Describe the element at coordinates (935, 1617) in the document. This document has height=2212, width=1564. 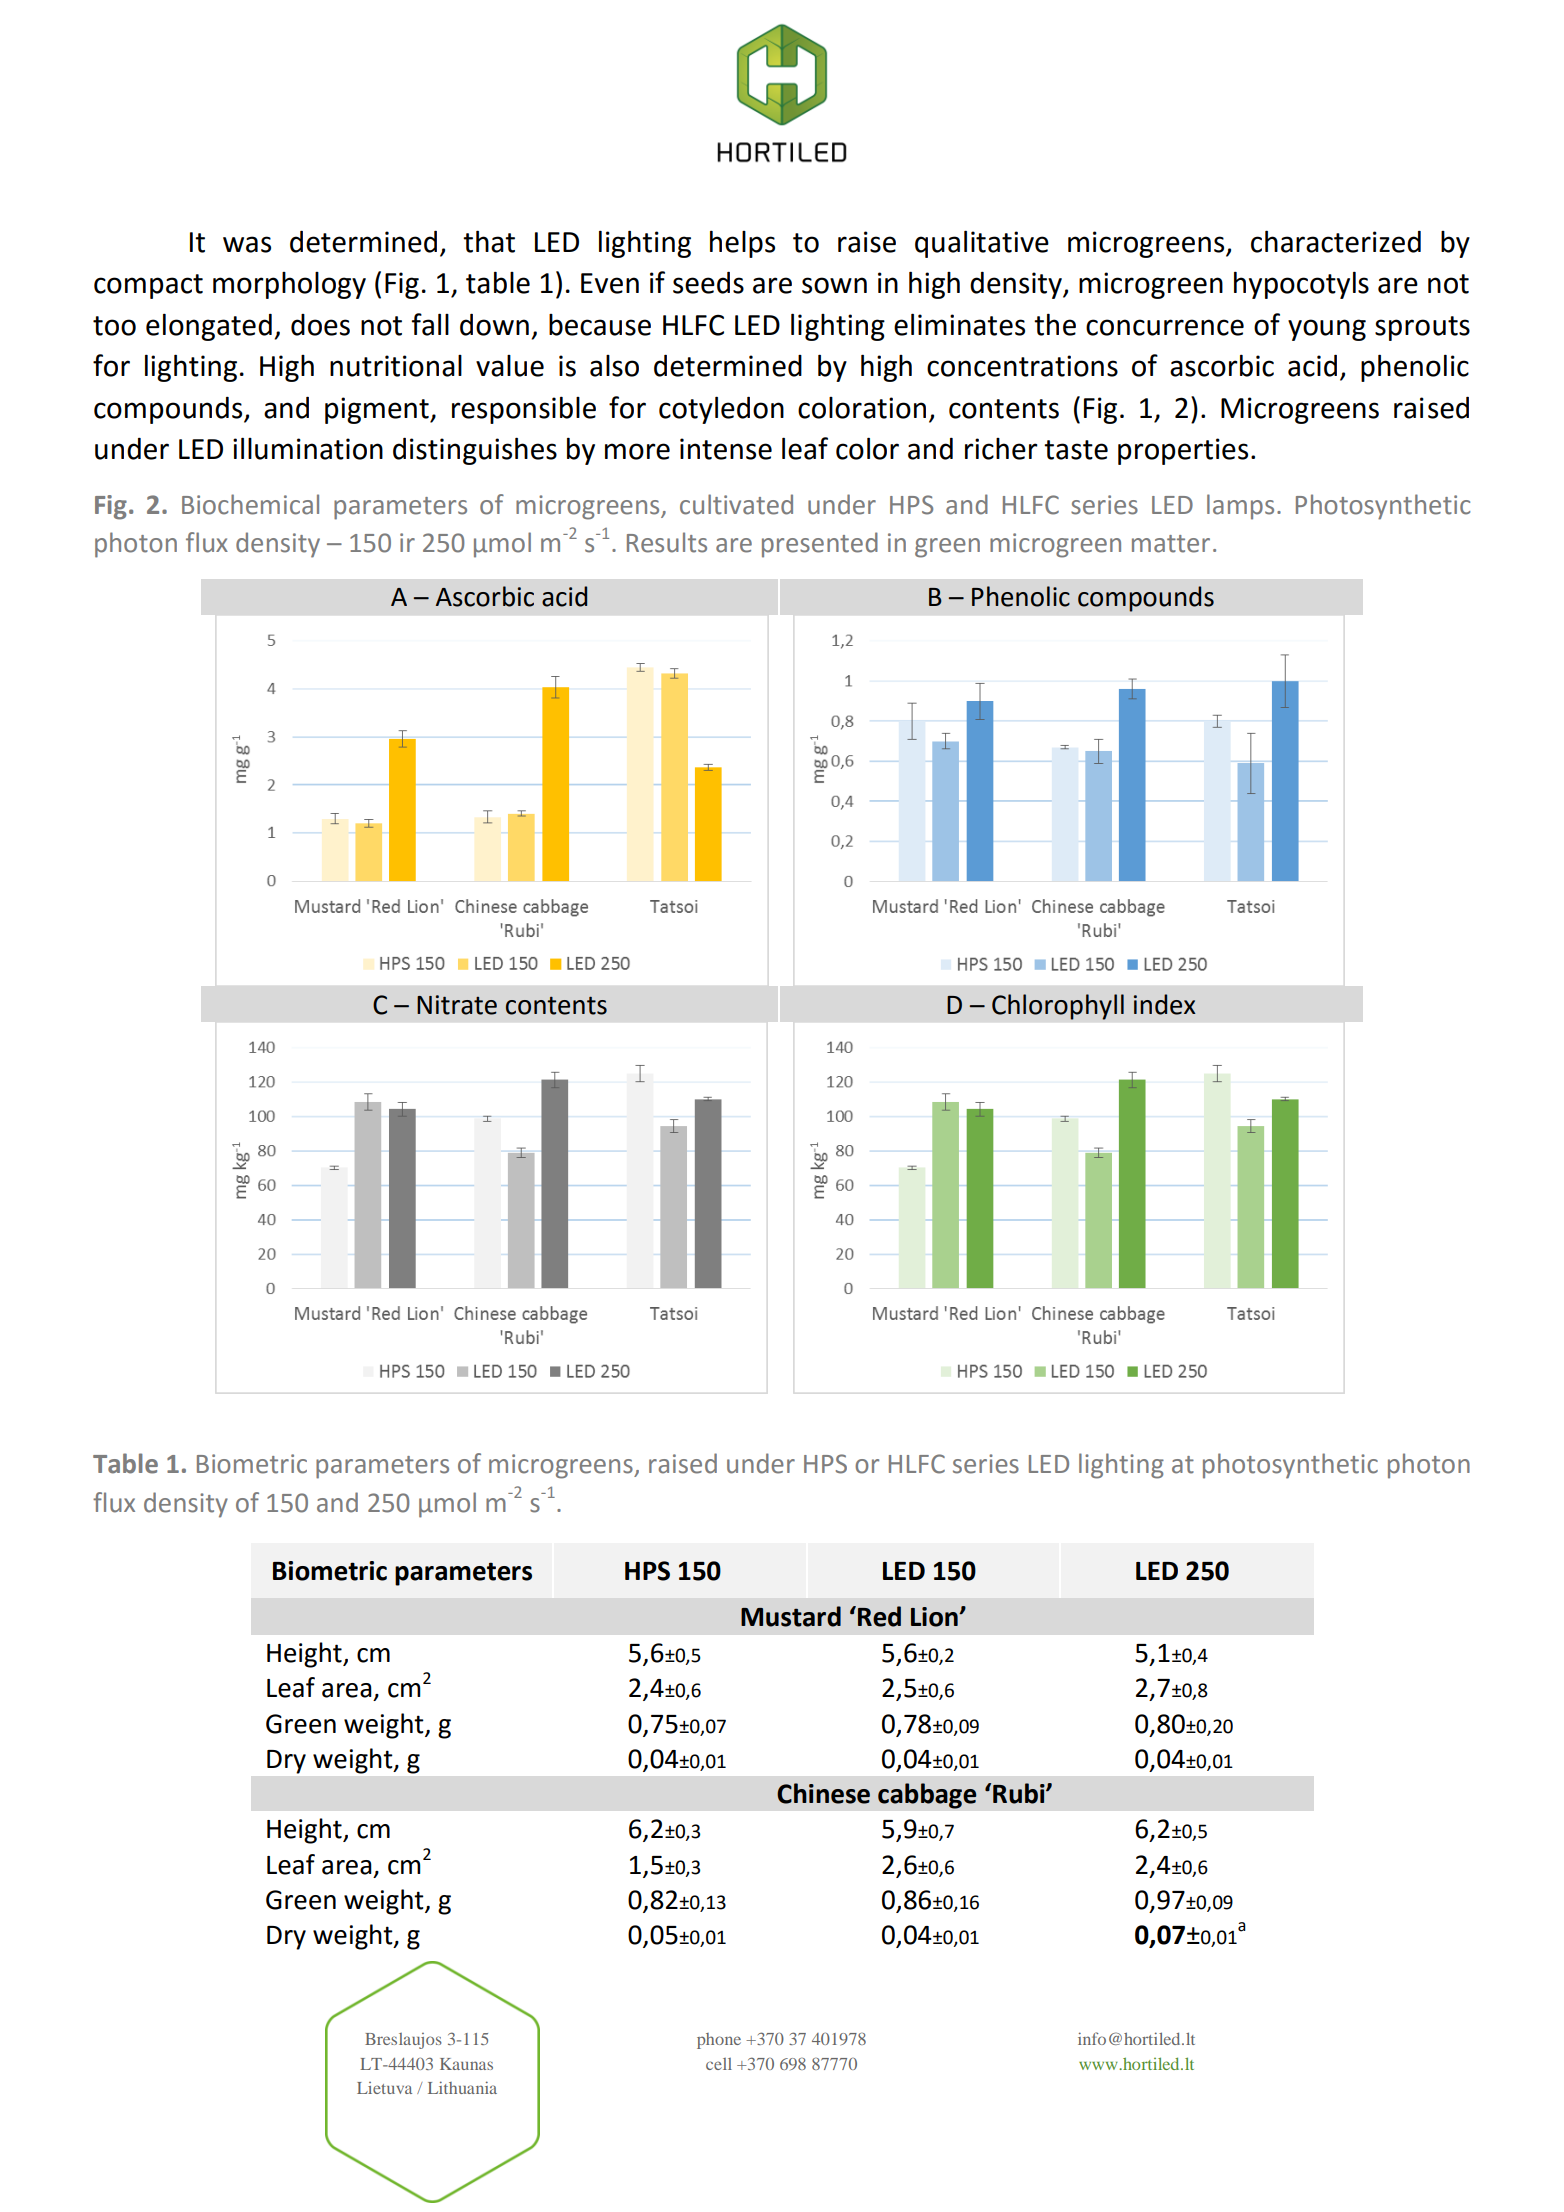
I see `Lion` at that location.
